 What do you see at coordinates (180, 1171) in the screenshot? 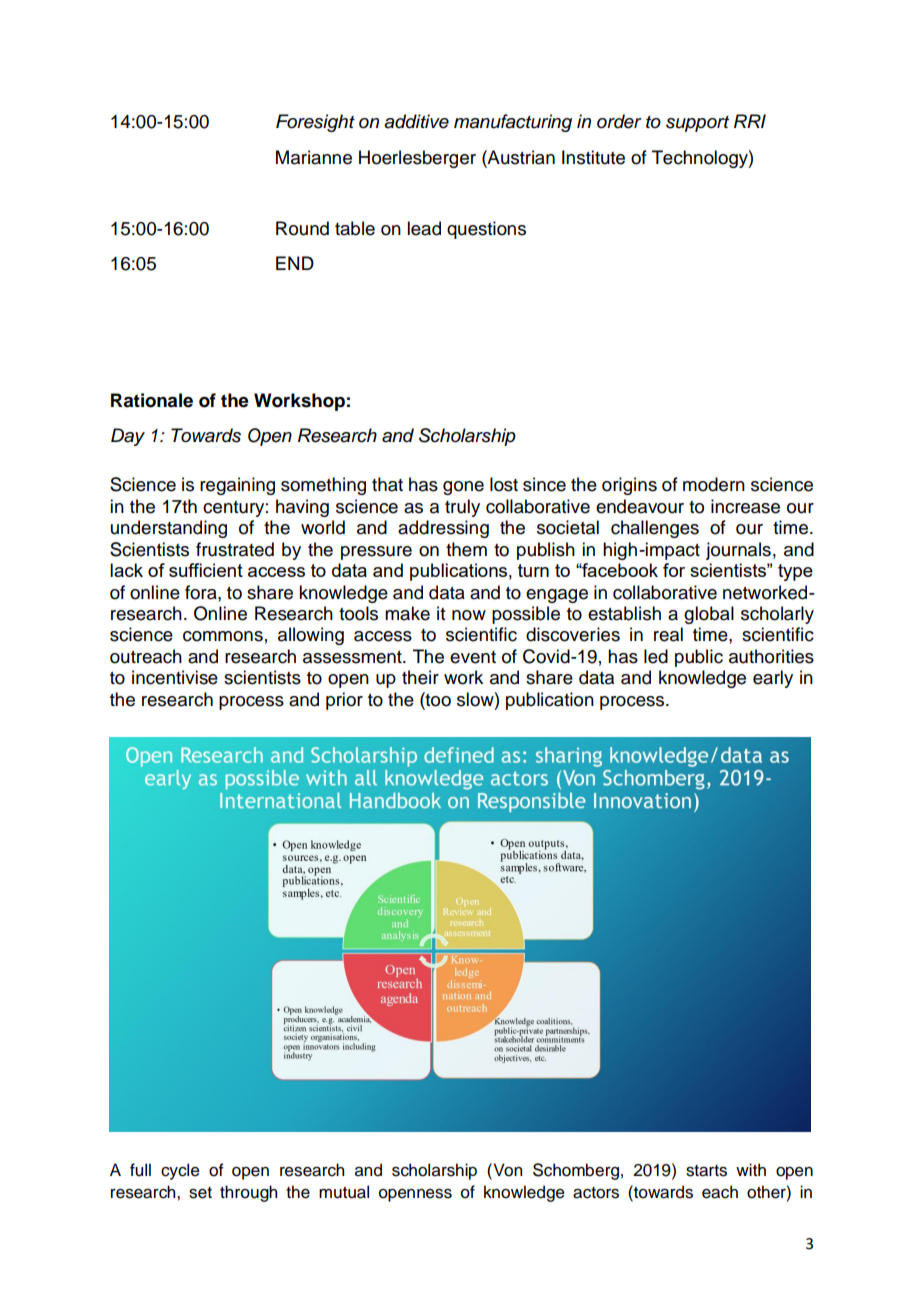
I see `cycle` at bounding box center [180, 1171].
